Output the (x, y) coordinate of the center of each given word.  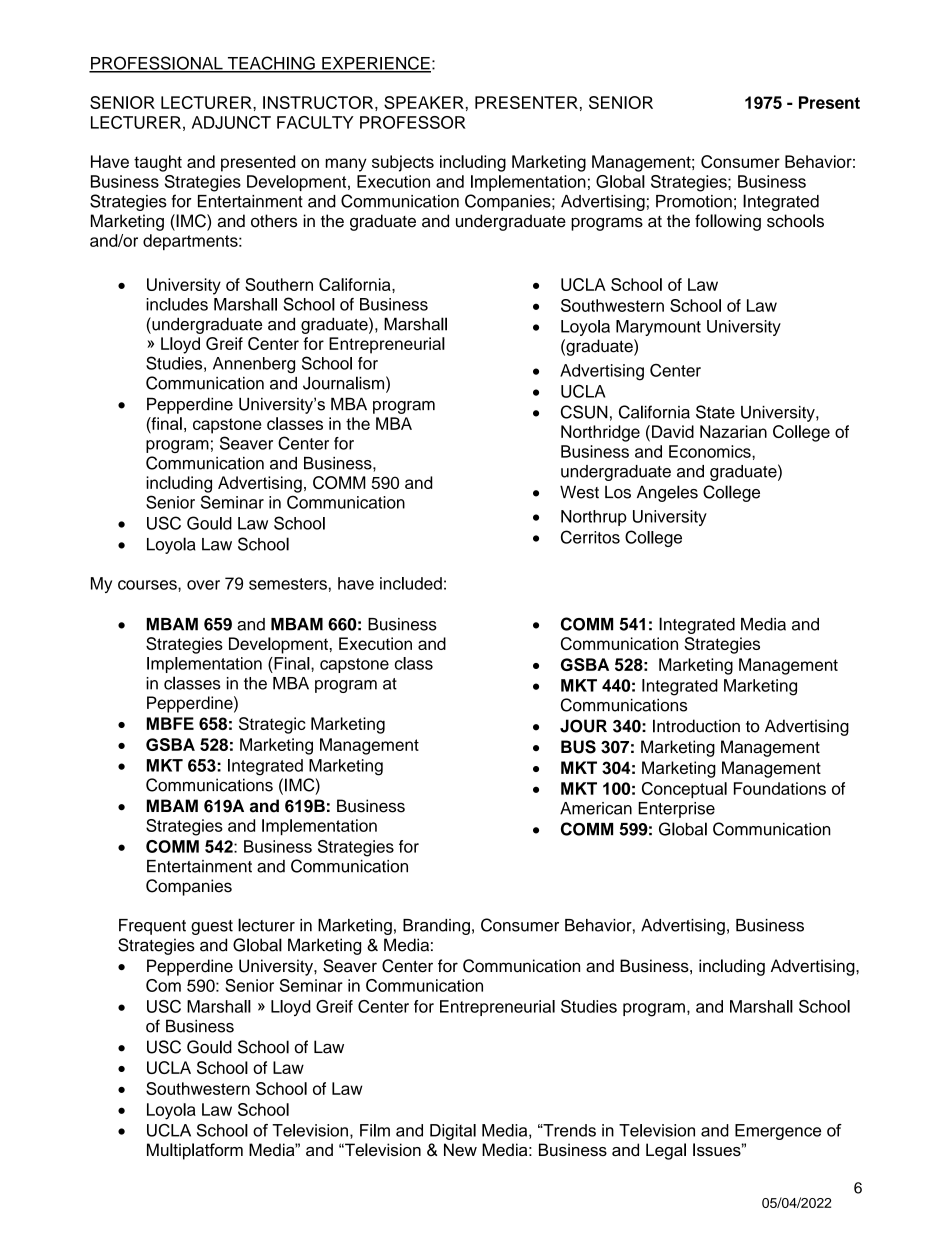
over (203, 585)
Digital (453, 1132)
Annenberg (254, 365)
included (411, 583)
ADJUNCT (231, 122)
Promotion (694, 201)
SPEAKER (424, 102)
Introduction (696, 726)
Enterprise (676, 810)
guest (212, 927)
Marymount (658, 328)
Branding (436, 927)
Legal (666, 1151)
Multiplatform (195, 1151)
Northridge (600, 433)
